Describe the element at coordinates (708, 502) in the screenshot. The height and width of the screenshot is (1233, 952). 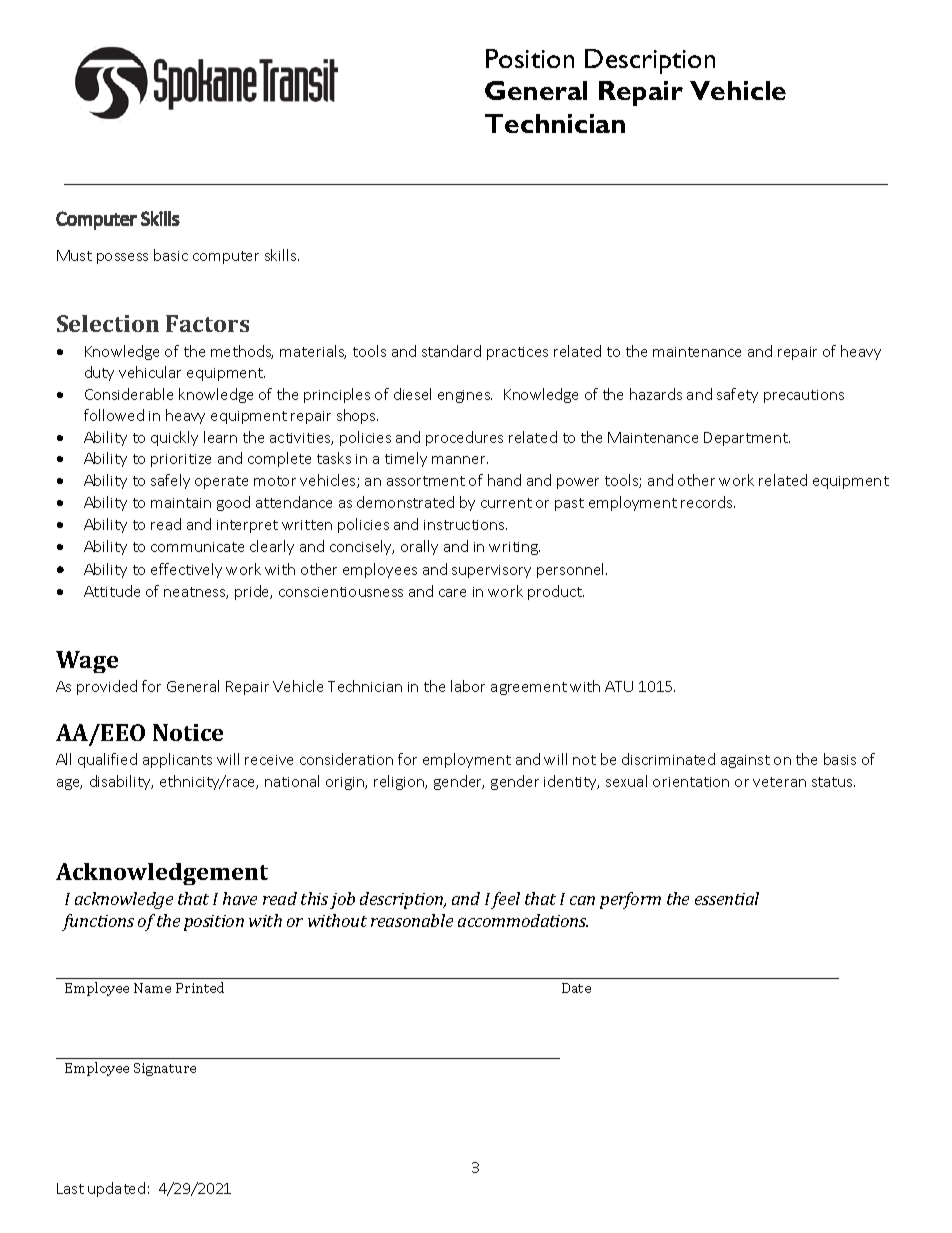
I see `records` at that location.
